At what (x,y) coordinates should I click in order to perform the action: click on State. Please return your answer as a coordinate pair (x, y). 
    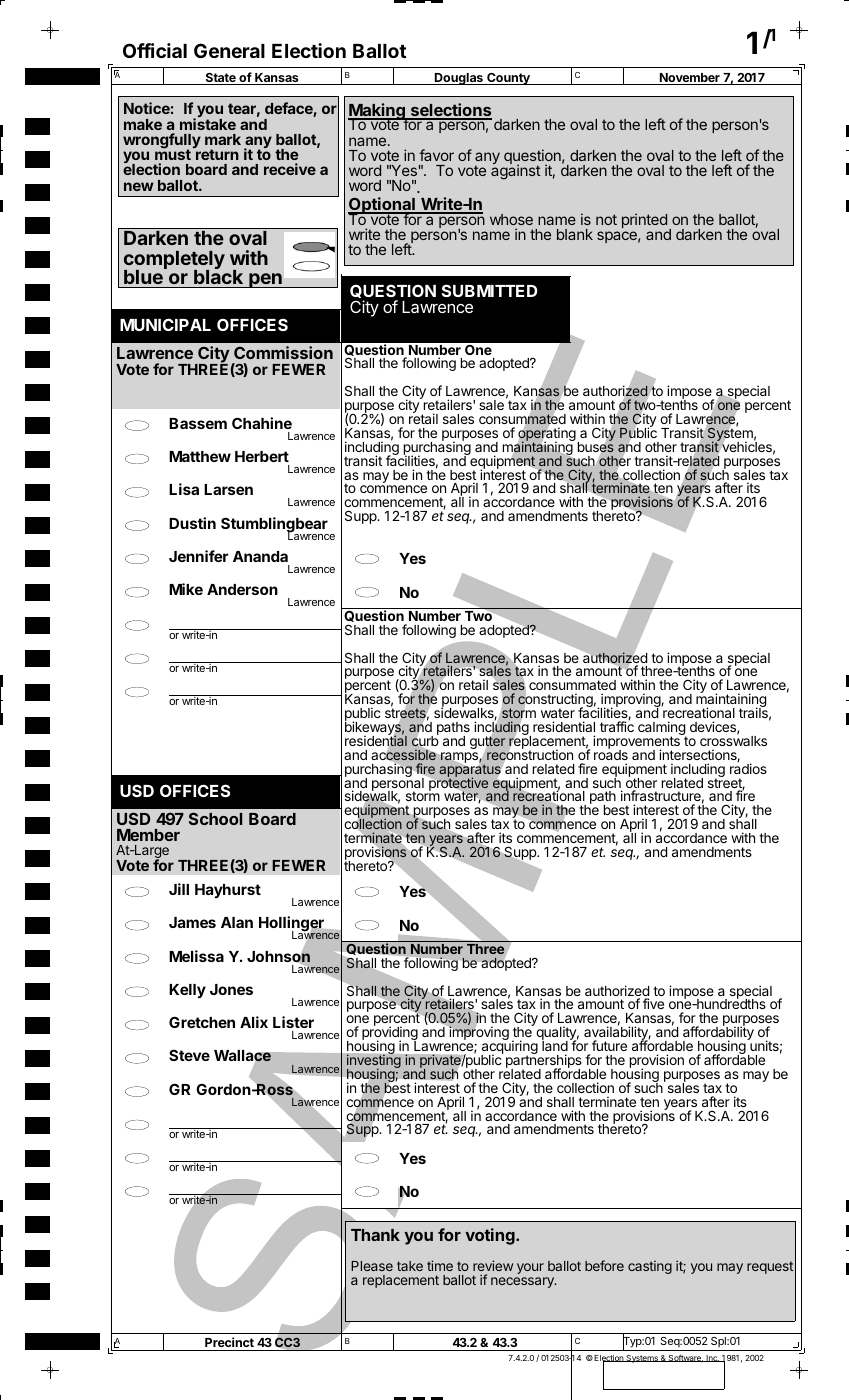
    Looking at the image, I should click on (220, 79).
